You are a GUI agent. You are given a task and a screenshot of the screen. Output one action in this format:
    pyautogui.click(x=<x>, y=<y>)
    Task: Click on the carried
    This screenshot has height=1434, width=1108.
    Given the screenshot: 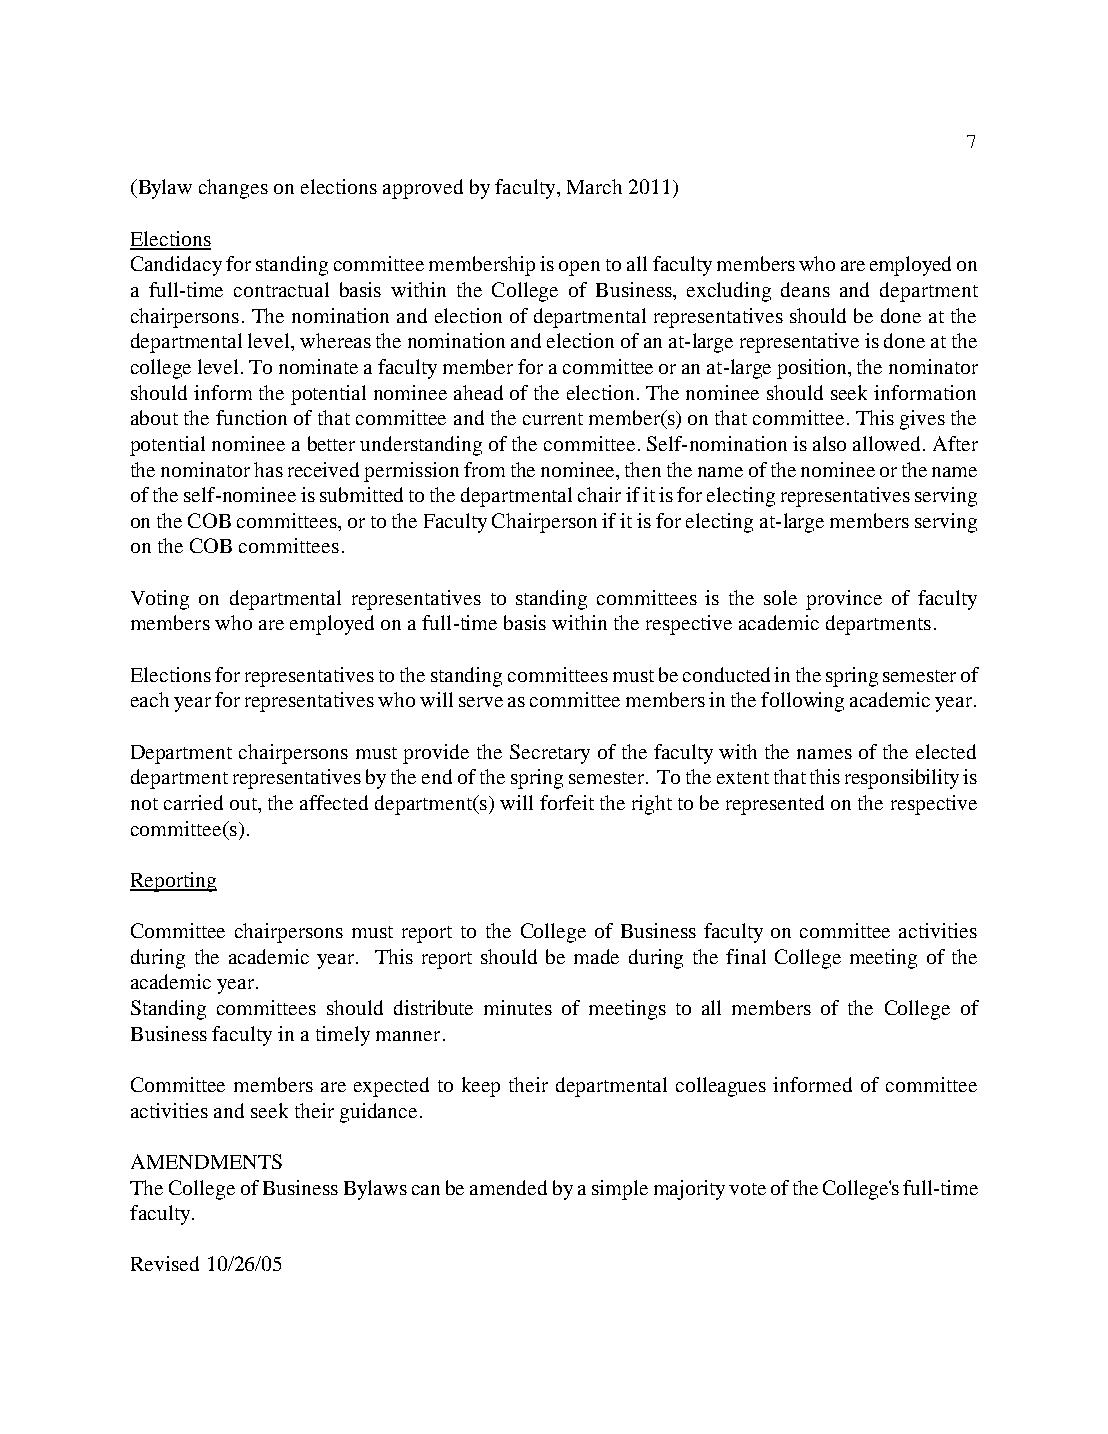 What is the action you would take?
    pyautogui.click(x=193, y=802)
